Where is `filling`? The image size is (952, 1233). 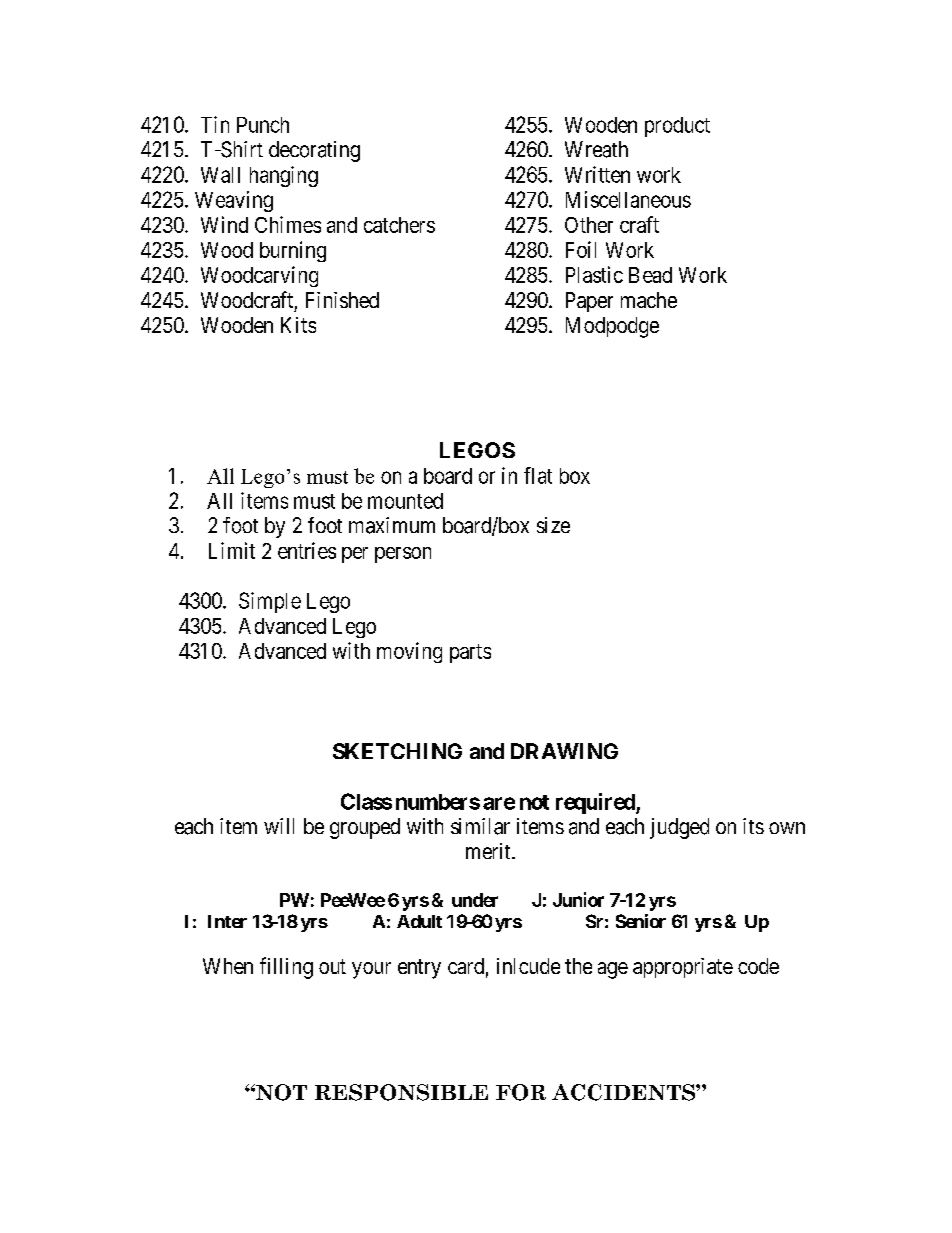 filling is located at coordinates (286, 968).
